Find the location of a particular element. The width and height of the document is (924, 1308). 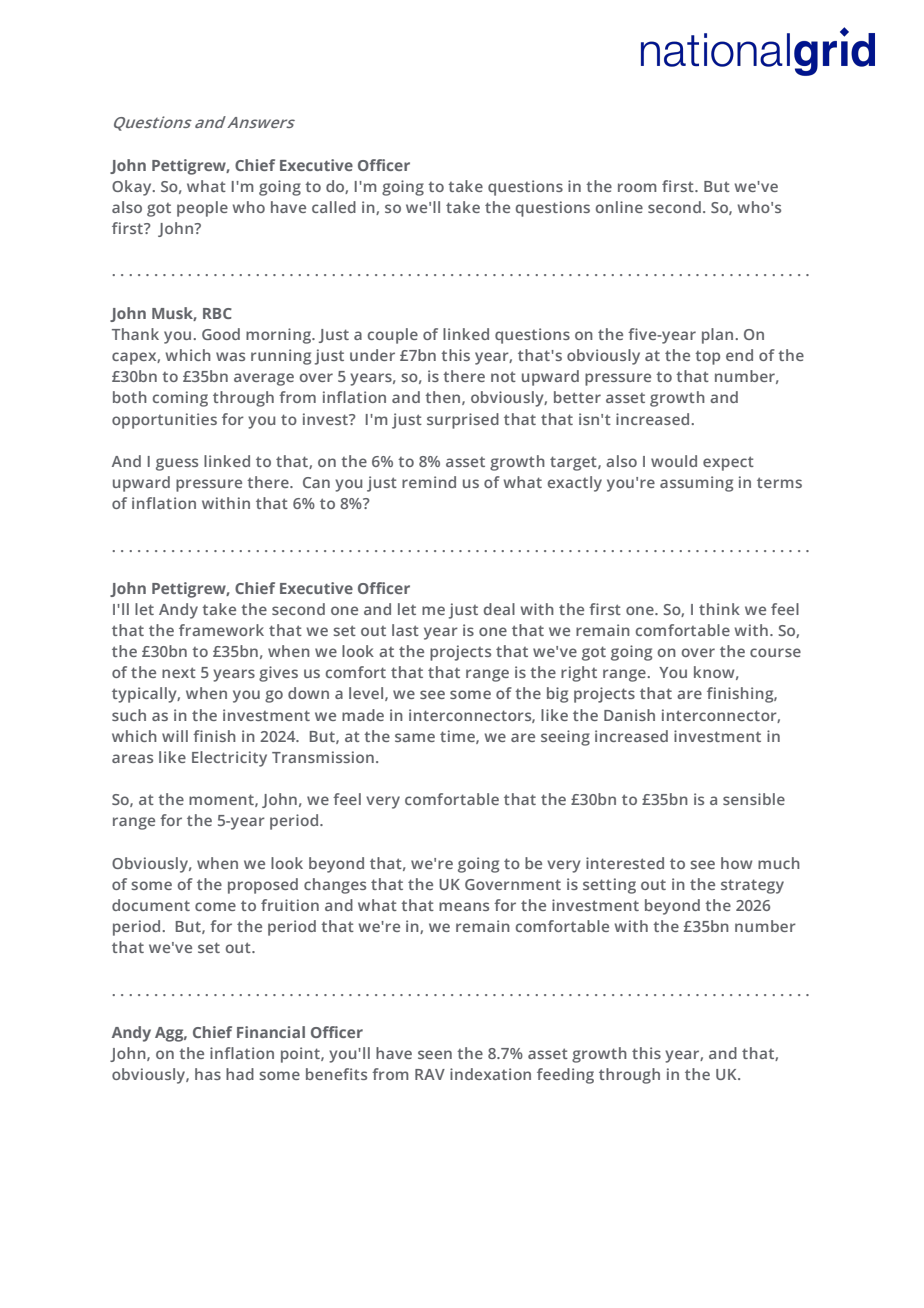

people is located at coordinates (202, 209).
